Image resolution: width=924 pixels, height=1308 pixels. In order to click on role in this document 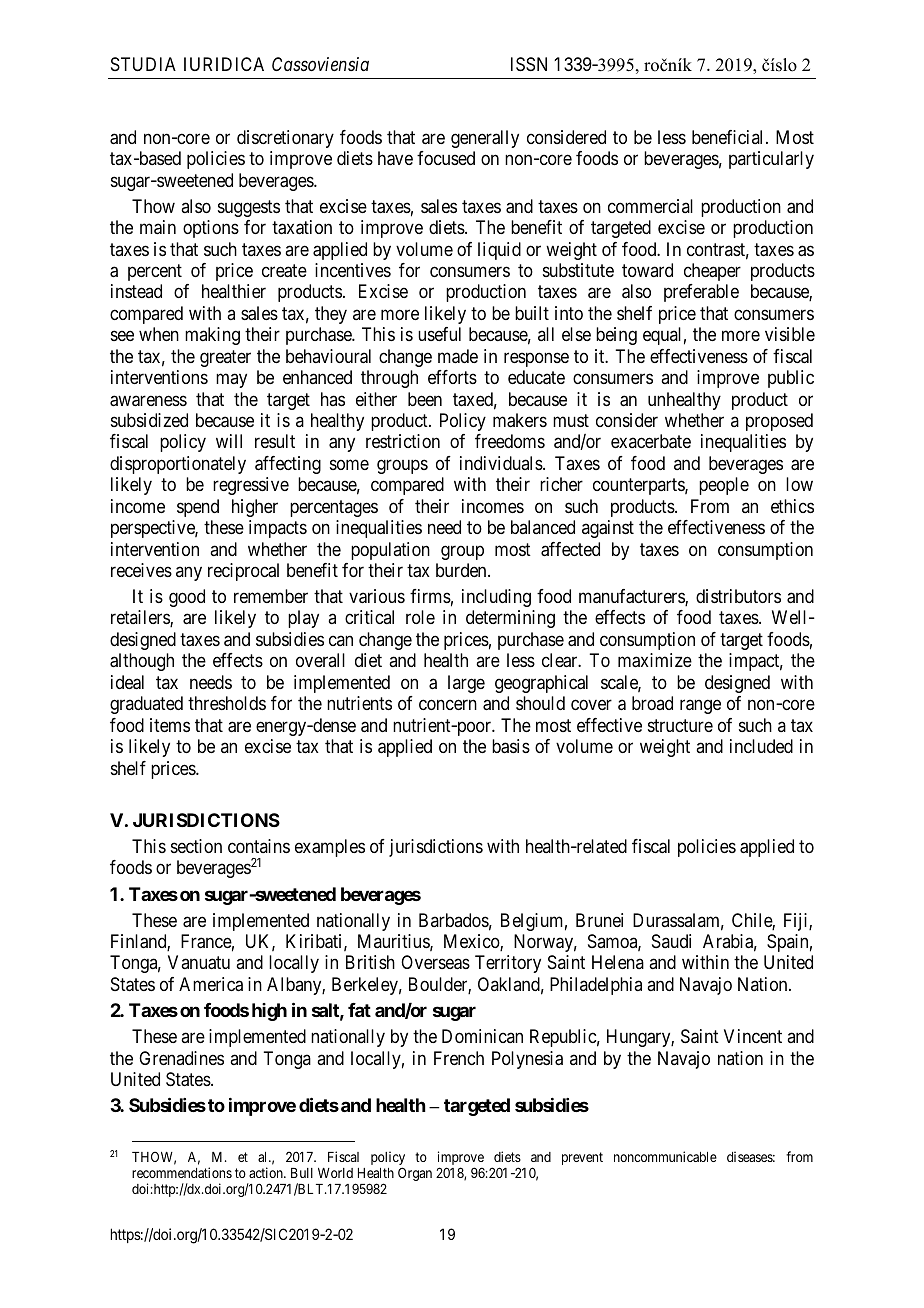, I will do `click(420, 617)`.
